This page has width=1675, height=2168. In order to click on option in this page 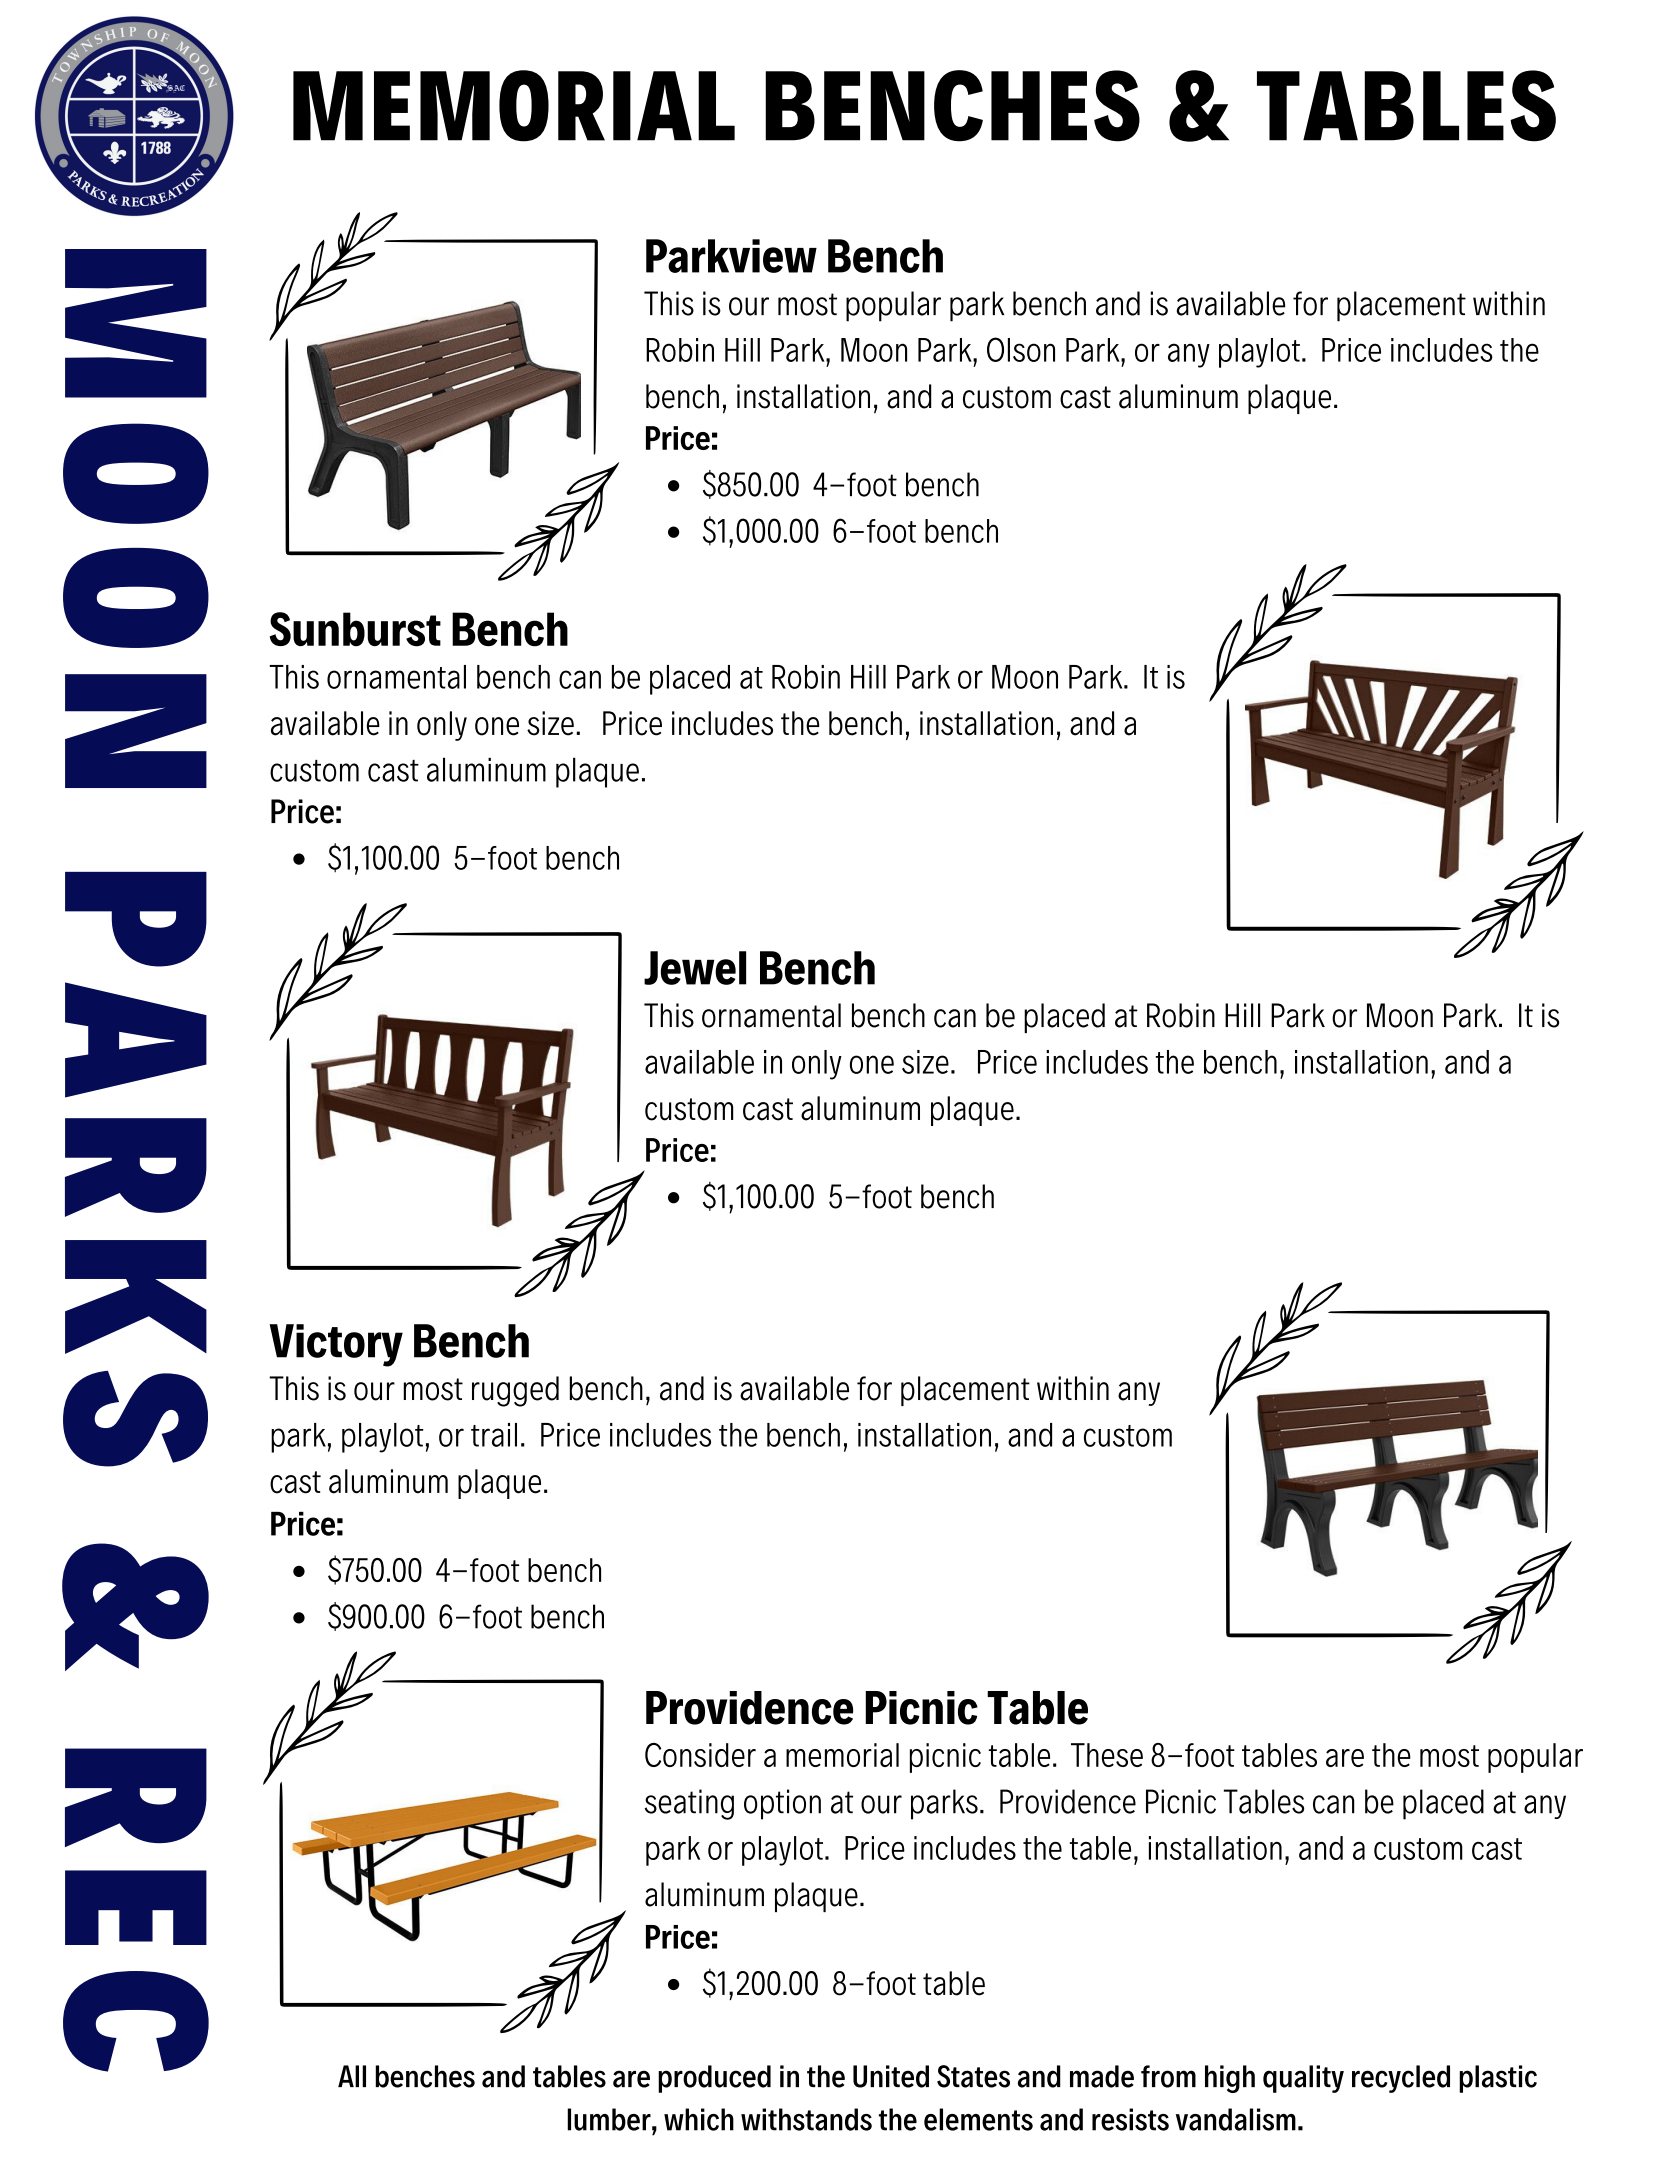, I will do `click(782, 1804)`.
